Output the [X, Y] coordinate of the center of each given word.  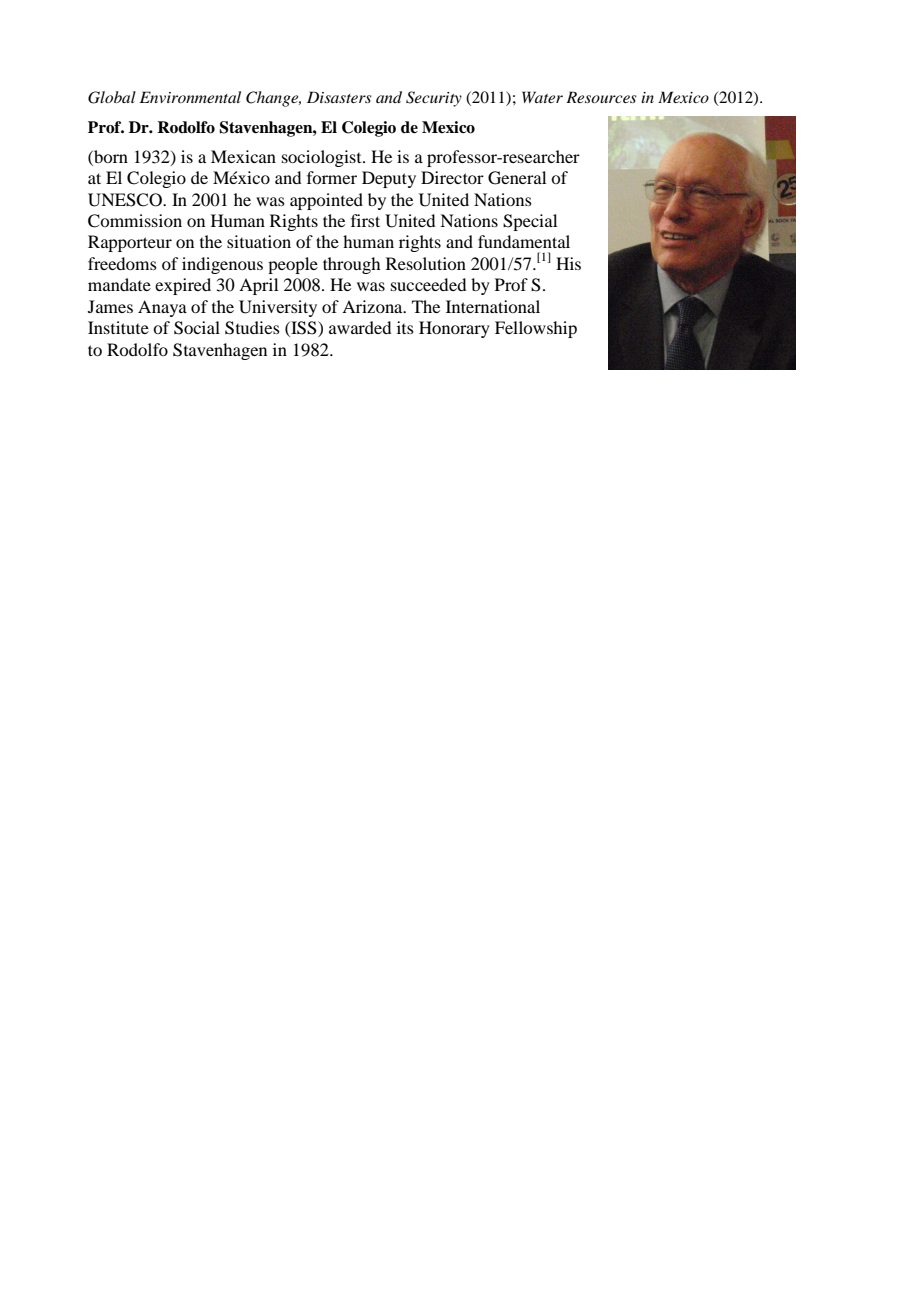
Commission [135, 221]
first [365, 220]
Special [530, 222]
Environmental [190, 97]
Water [542, 97]
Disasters [339, 97]
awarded [360, 327]
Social [197, 328]
